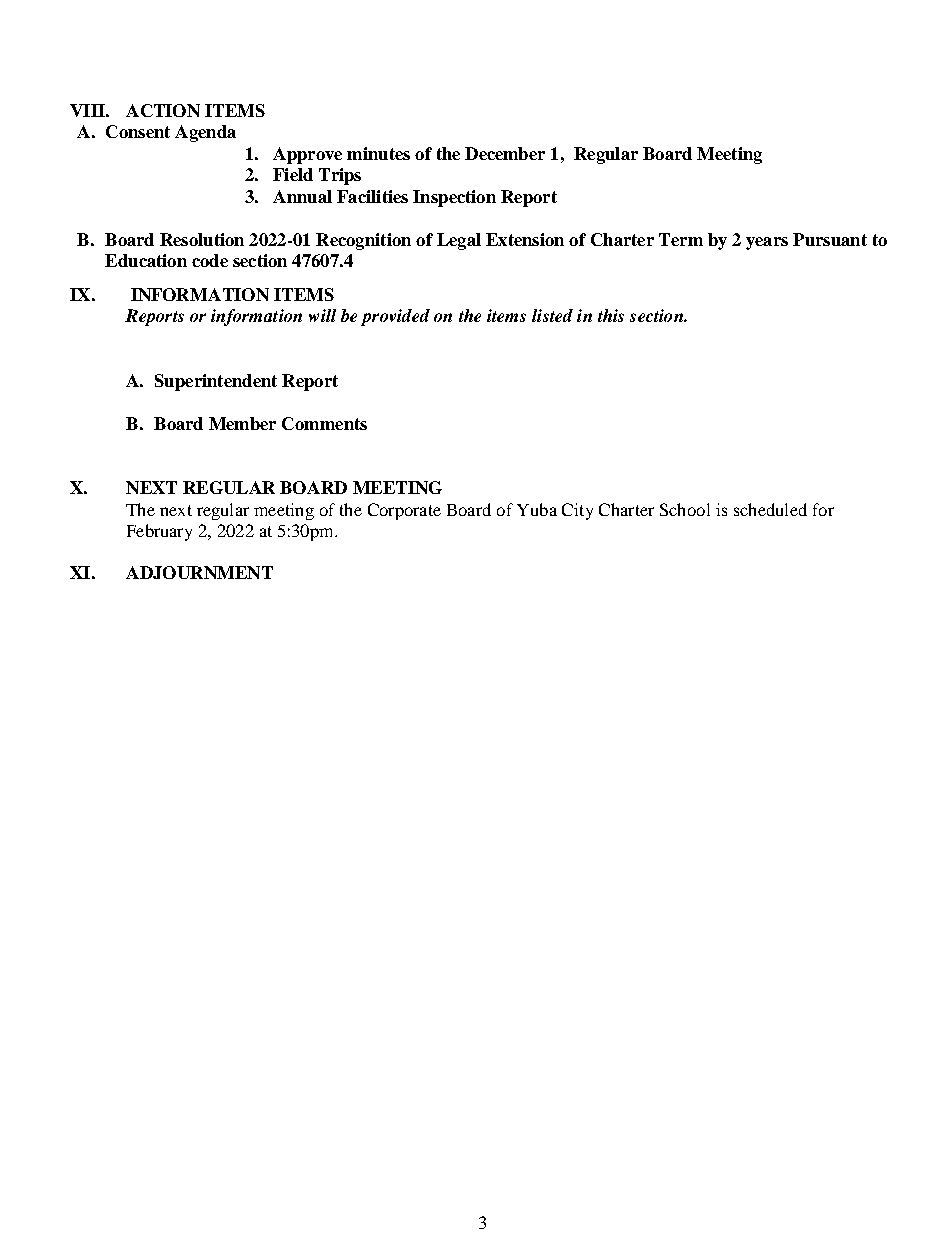  What do you see at coordinates (681, 239) in the screenshot?
I see `Term` at bounding box center [681, 239].
